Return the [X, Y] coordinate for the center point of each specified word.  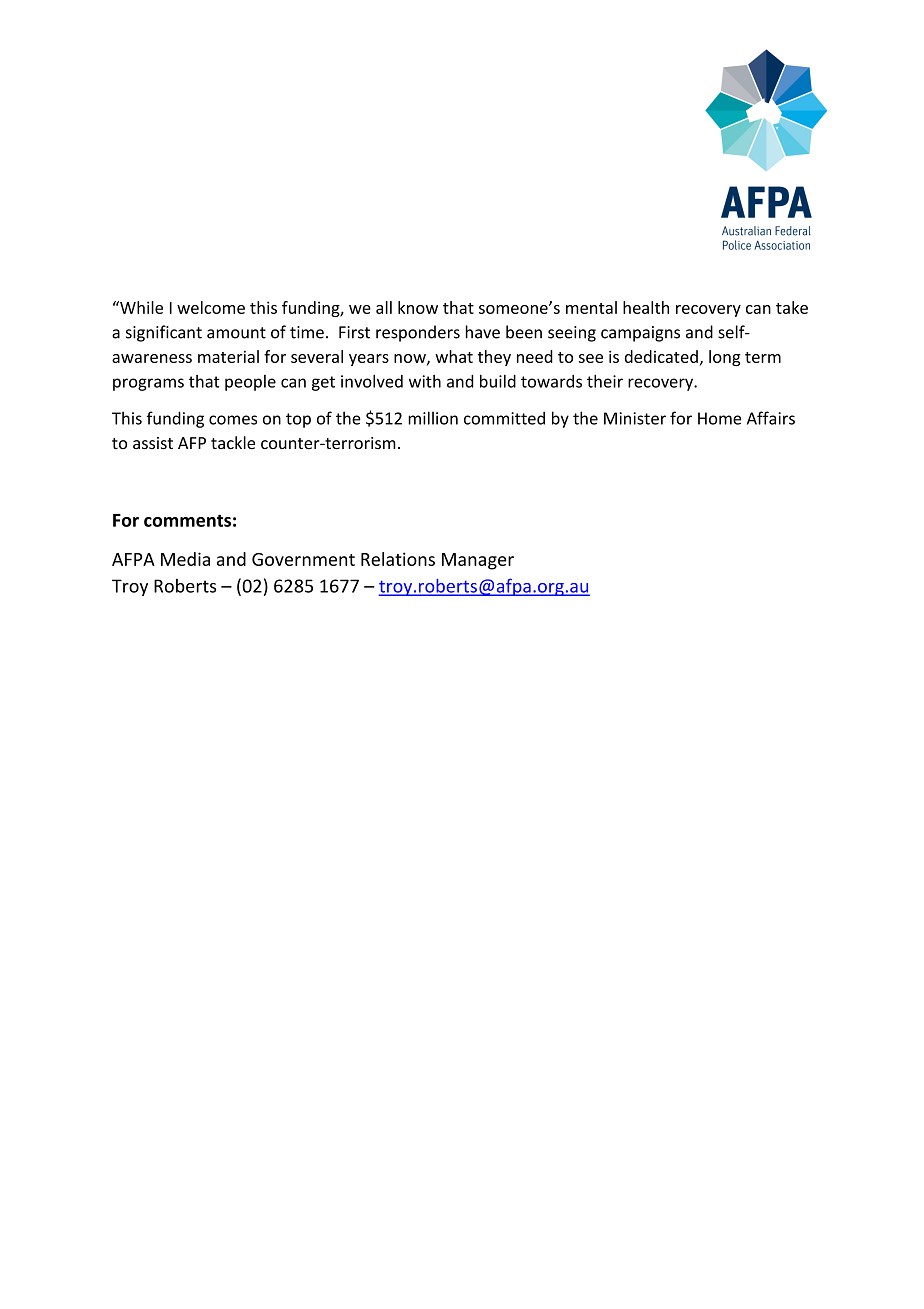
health [646, 307]
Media [185, 559]
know [418, 307]
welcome [211, 307]
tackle [233, 442]
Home [719, 418]
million [433, 418]
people [250, 383]
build [498, 381]
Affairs [771, 418]
